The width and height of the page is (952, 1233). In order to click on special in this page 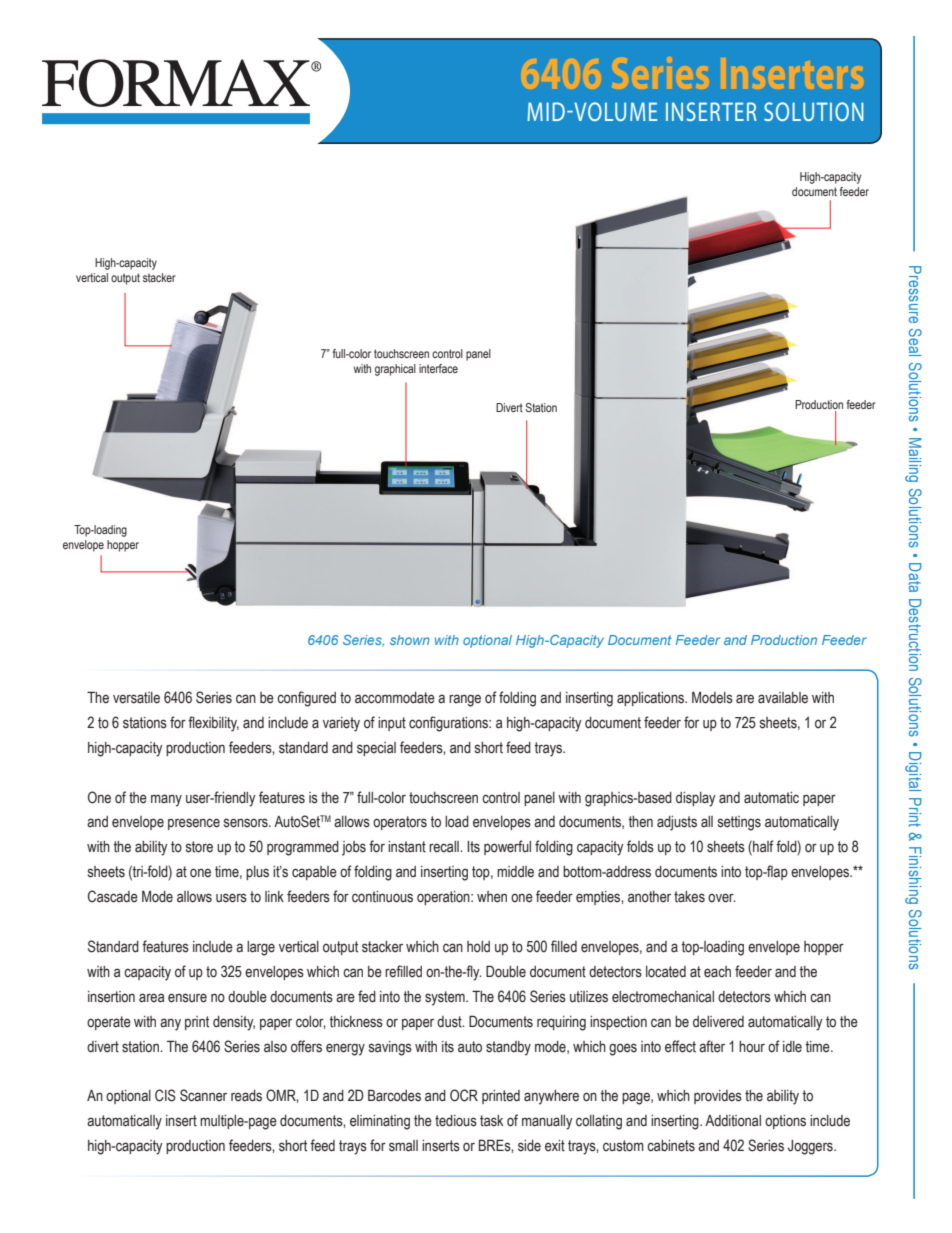, I will do `click(376, 749)`.
